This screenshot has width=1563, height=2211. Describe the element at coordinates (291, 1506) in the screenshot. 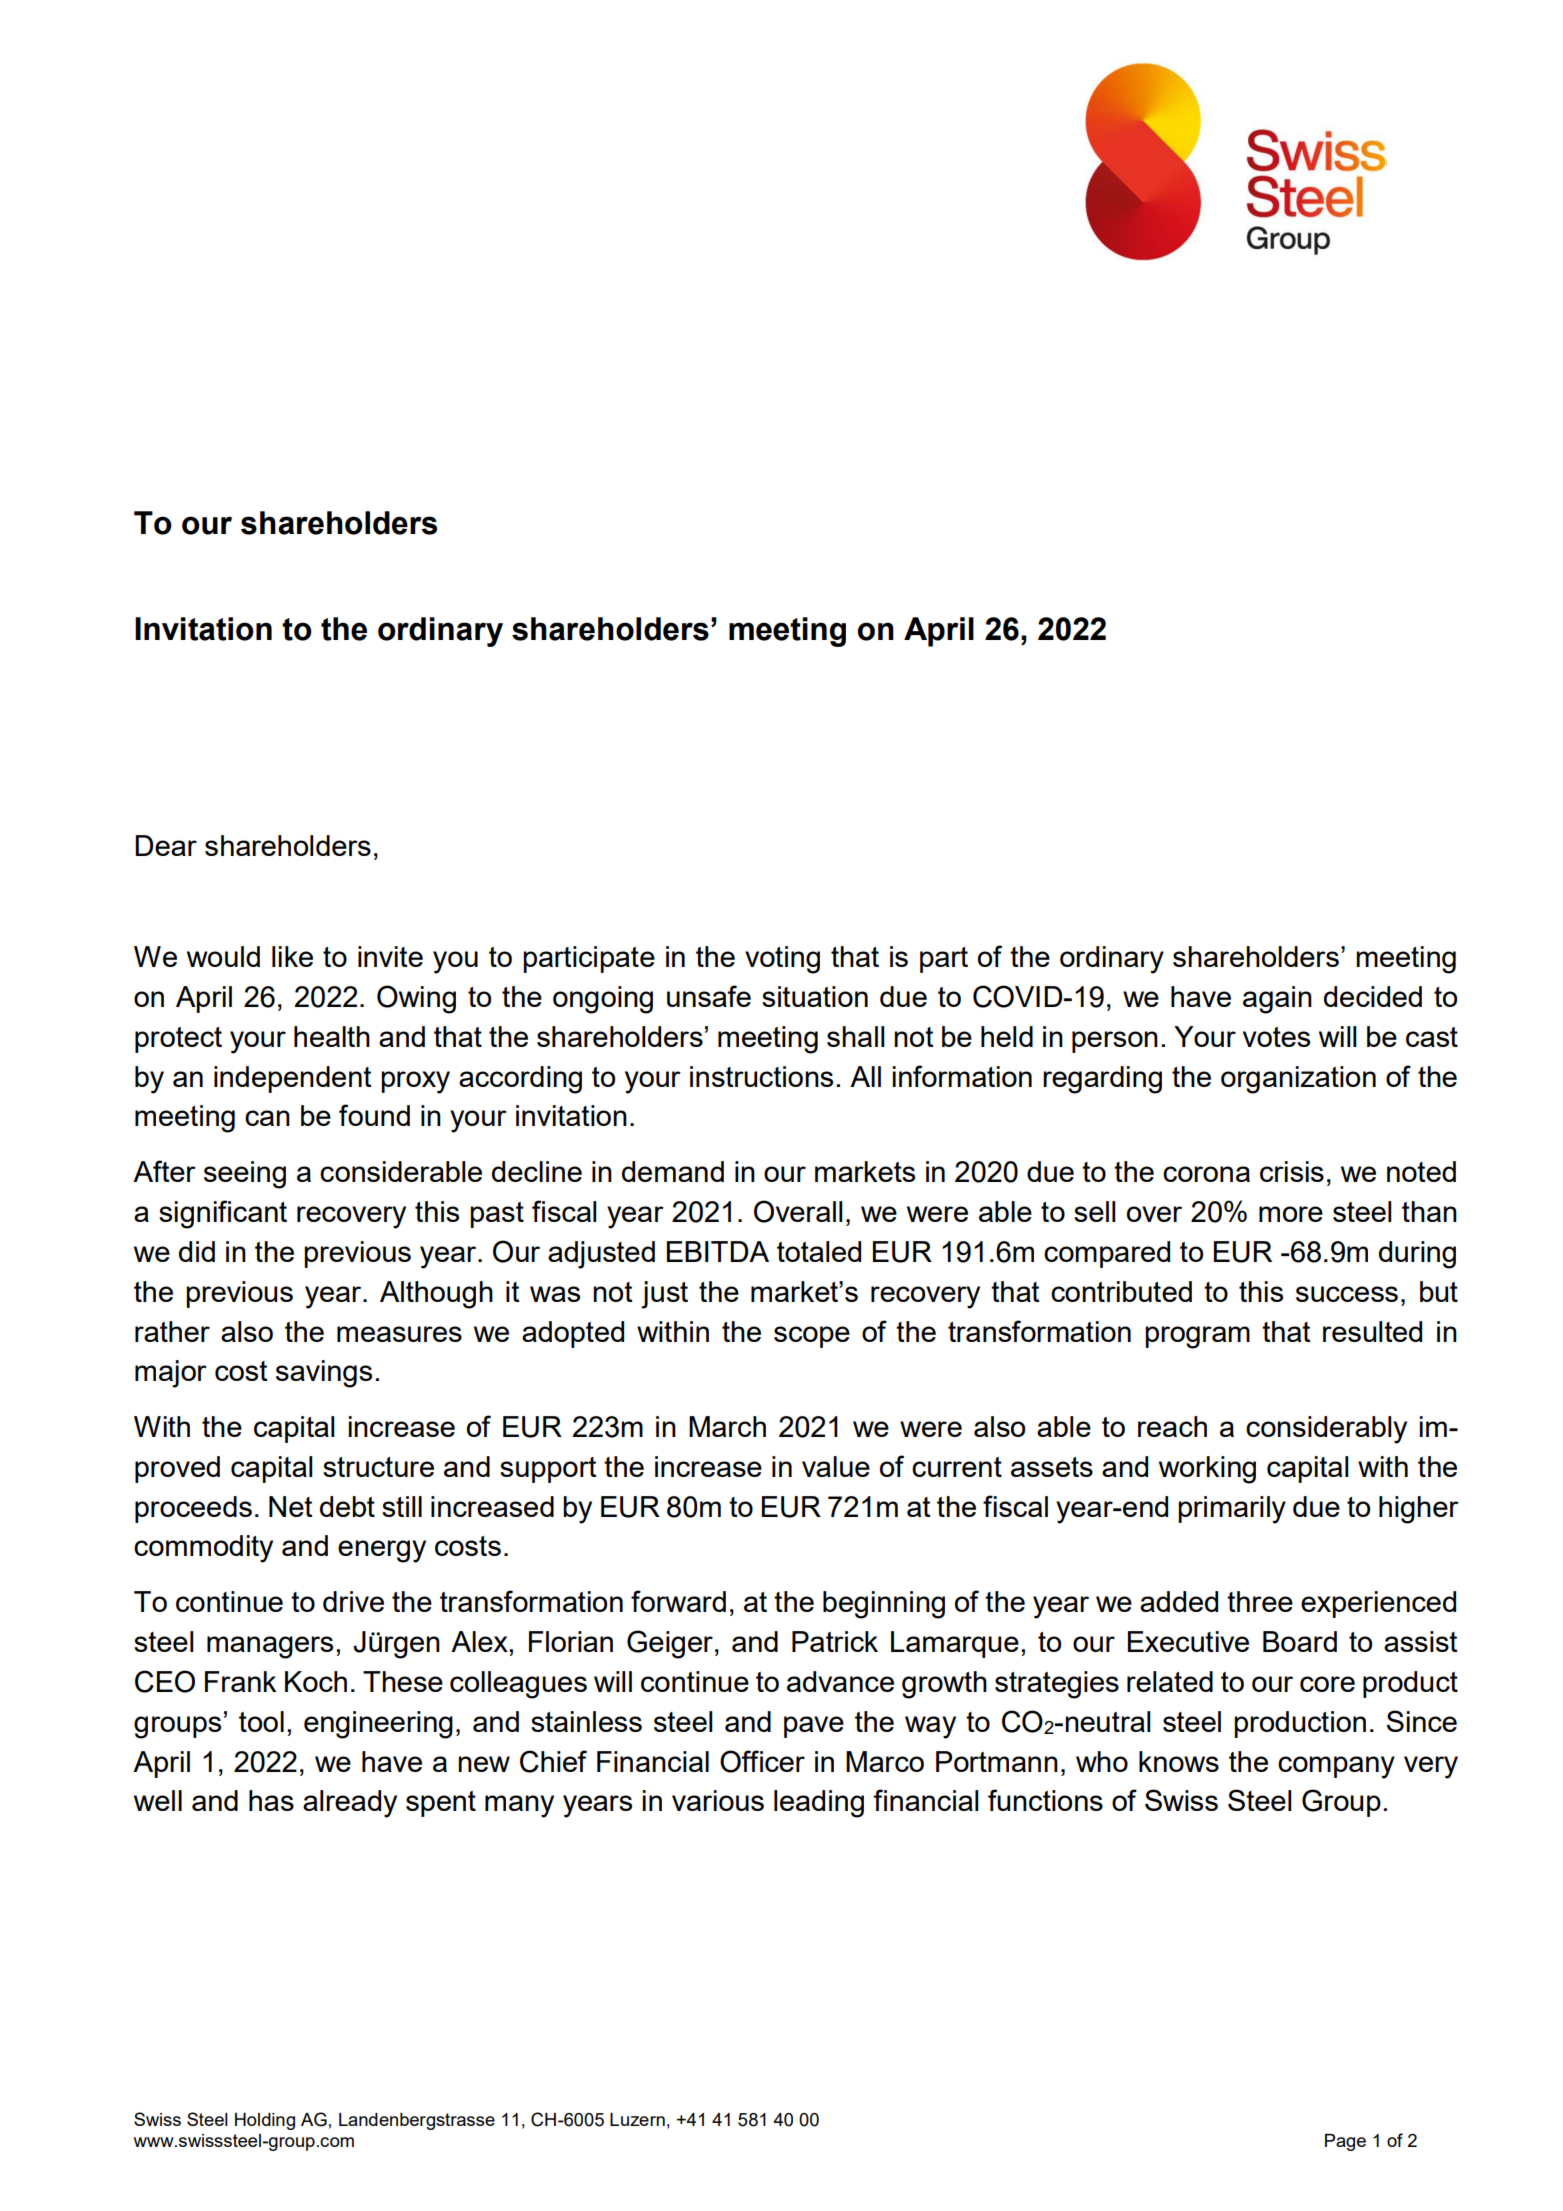

I see `Net` at that location.
